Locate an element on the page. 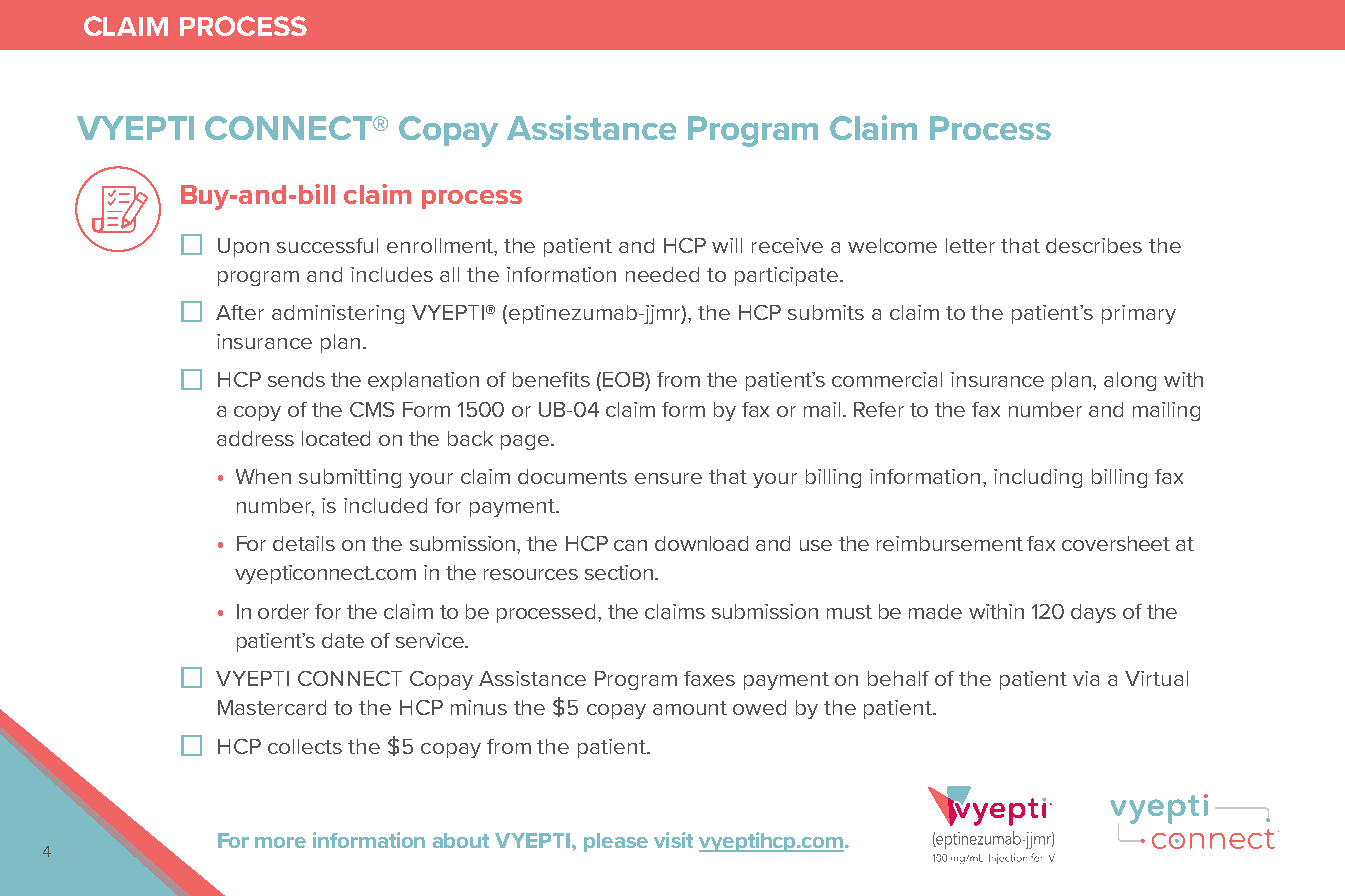 The height and width of the image is (896, 1345). please is located at coordinates (616, 842).
